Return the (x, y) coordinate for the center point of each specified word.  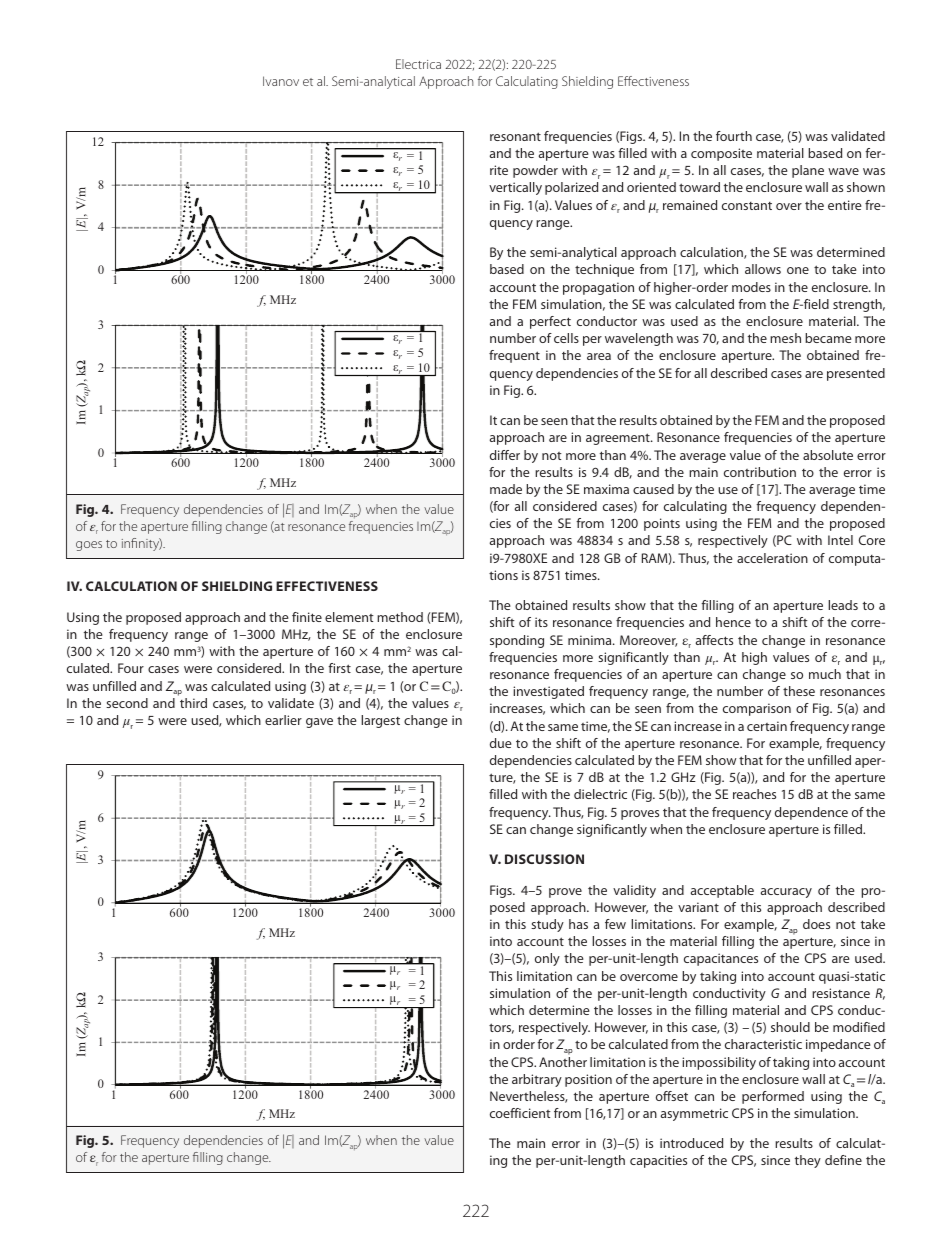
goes (89, 546)
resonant (515, 136)
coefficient (520, 1113)
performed (773, 1097)
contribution (760, 472)
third (193, 703)
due (501, 743)
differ (505, 455)
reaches (754, 794)
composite (721, 154)
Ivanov (281, 81)
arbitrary (537, 1080)
